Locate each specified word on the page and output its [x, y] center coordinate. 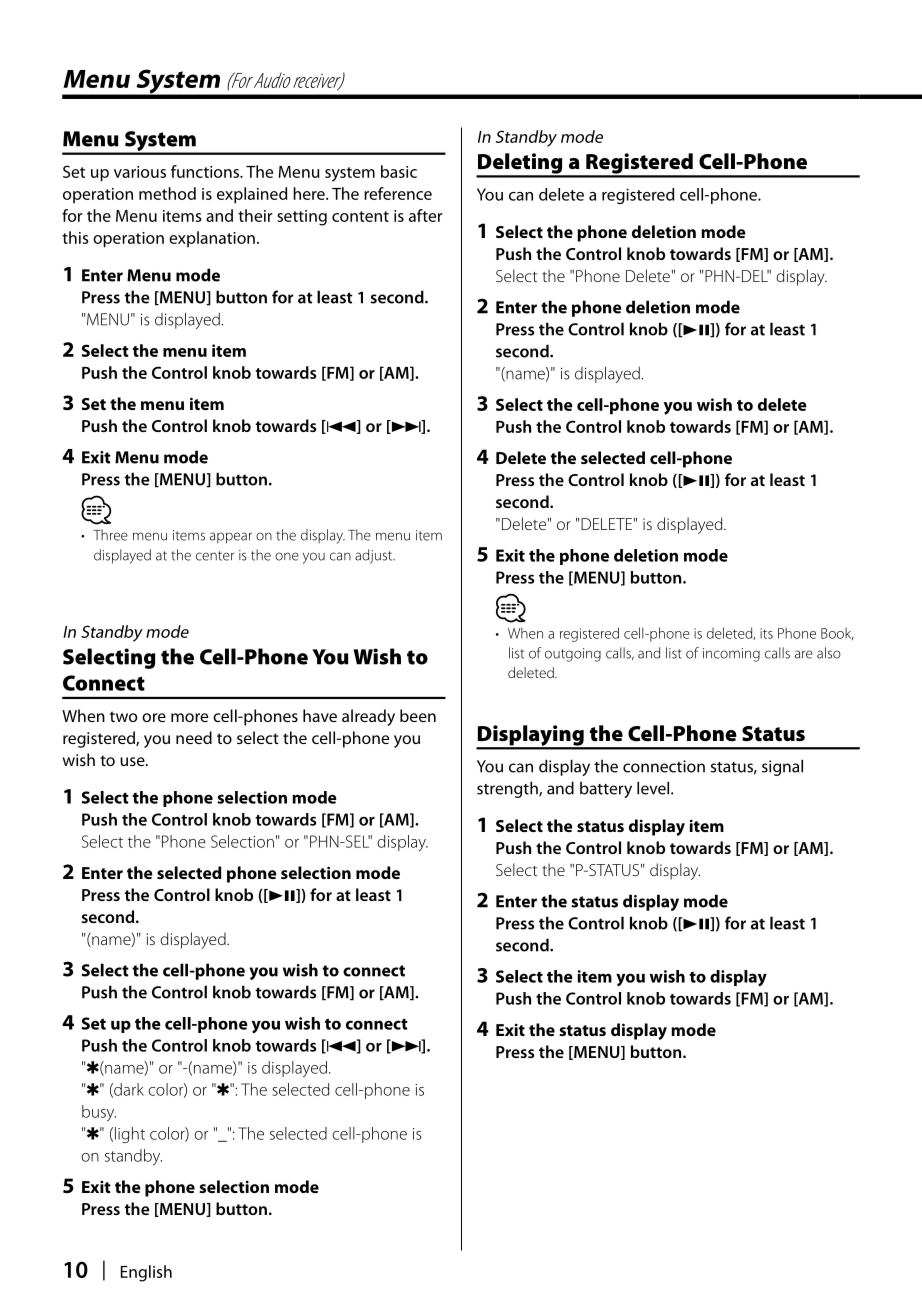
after [426, 215]
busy [99, 1113]
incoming [731, 655]
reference [398, 193]
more [189, 717]
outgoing [573, 655]
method [167, 193]
